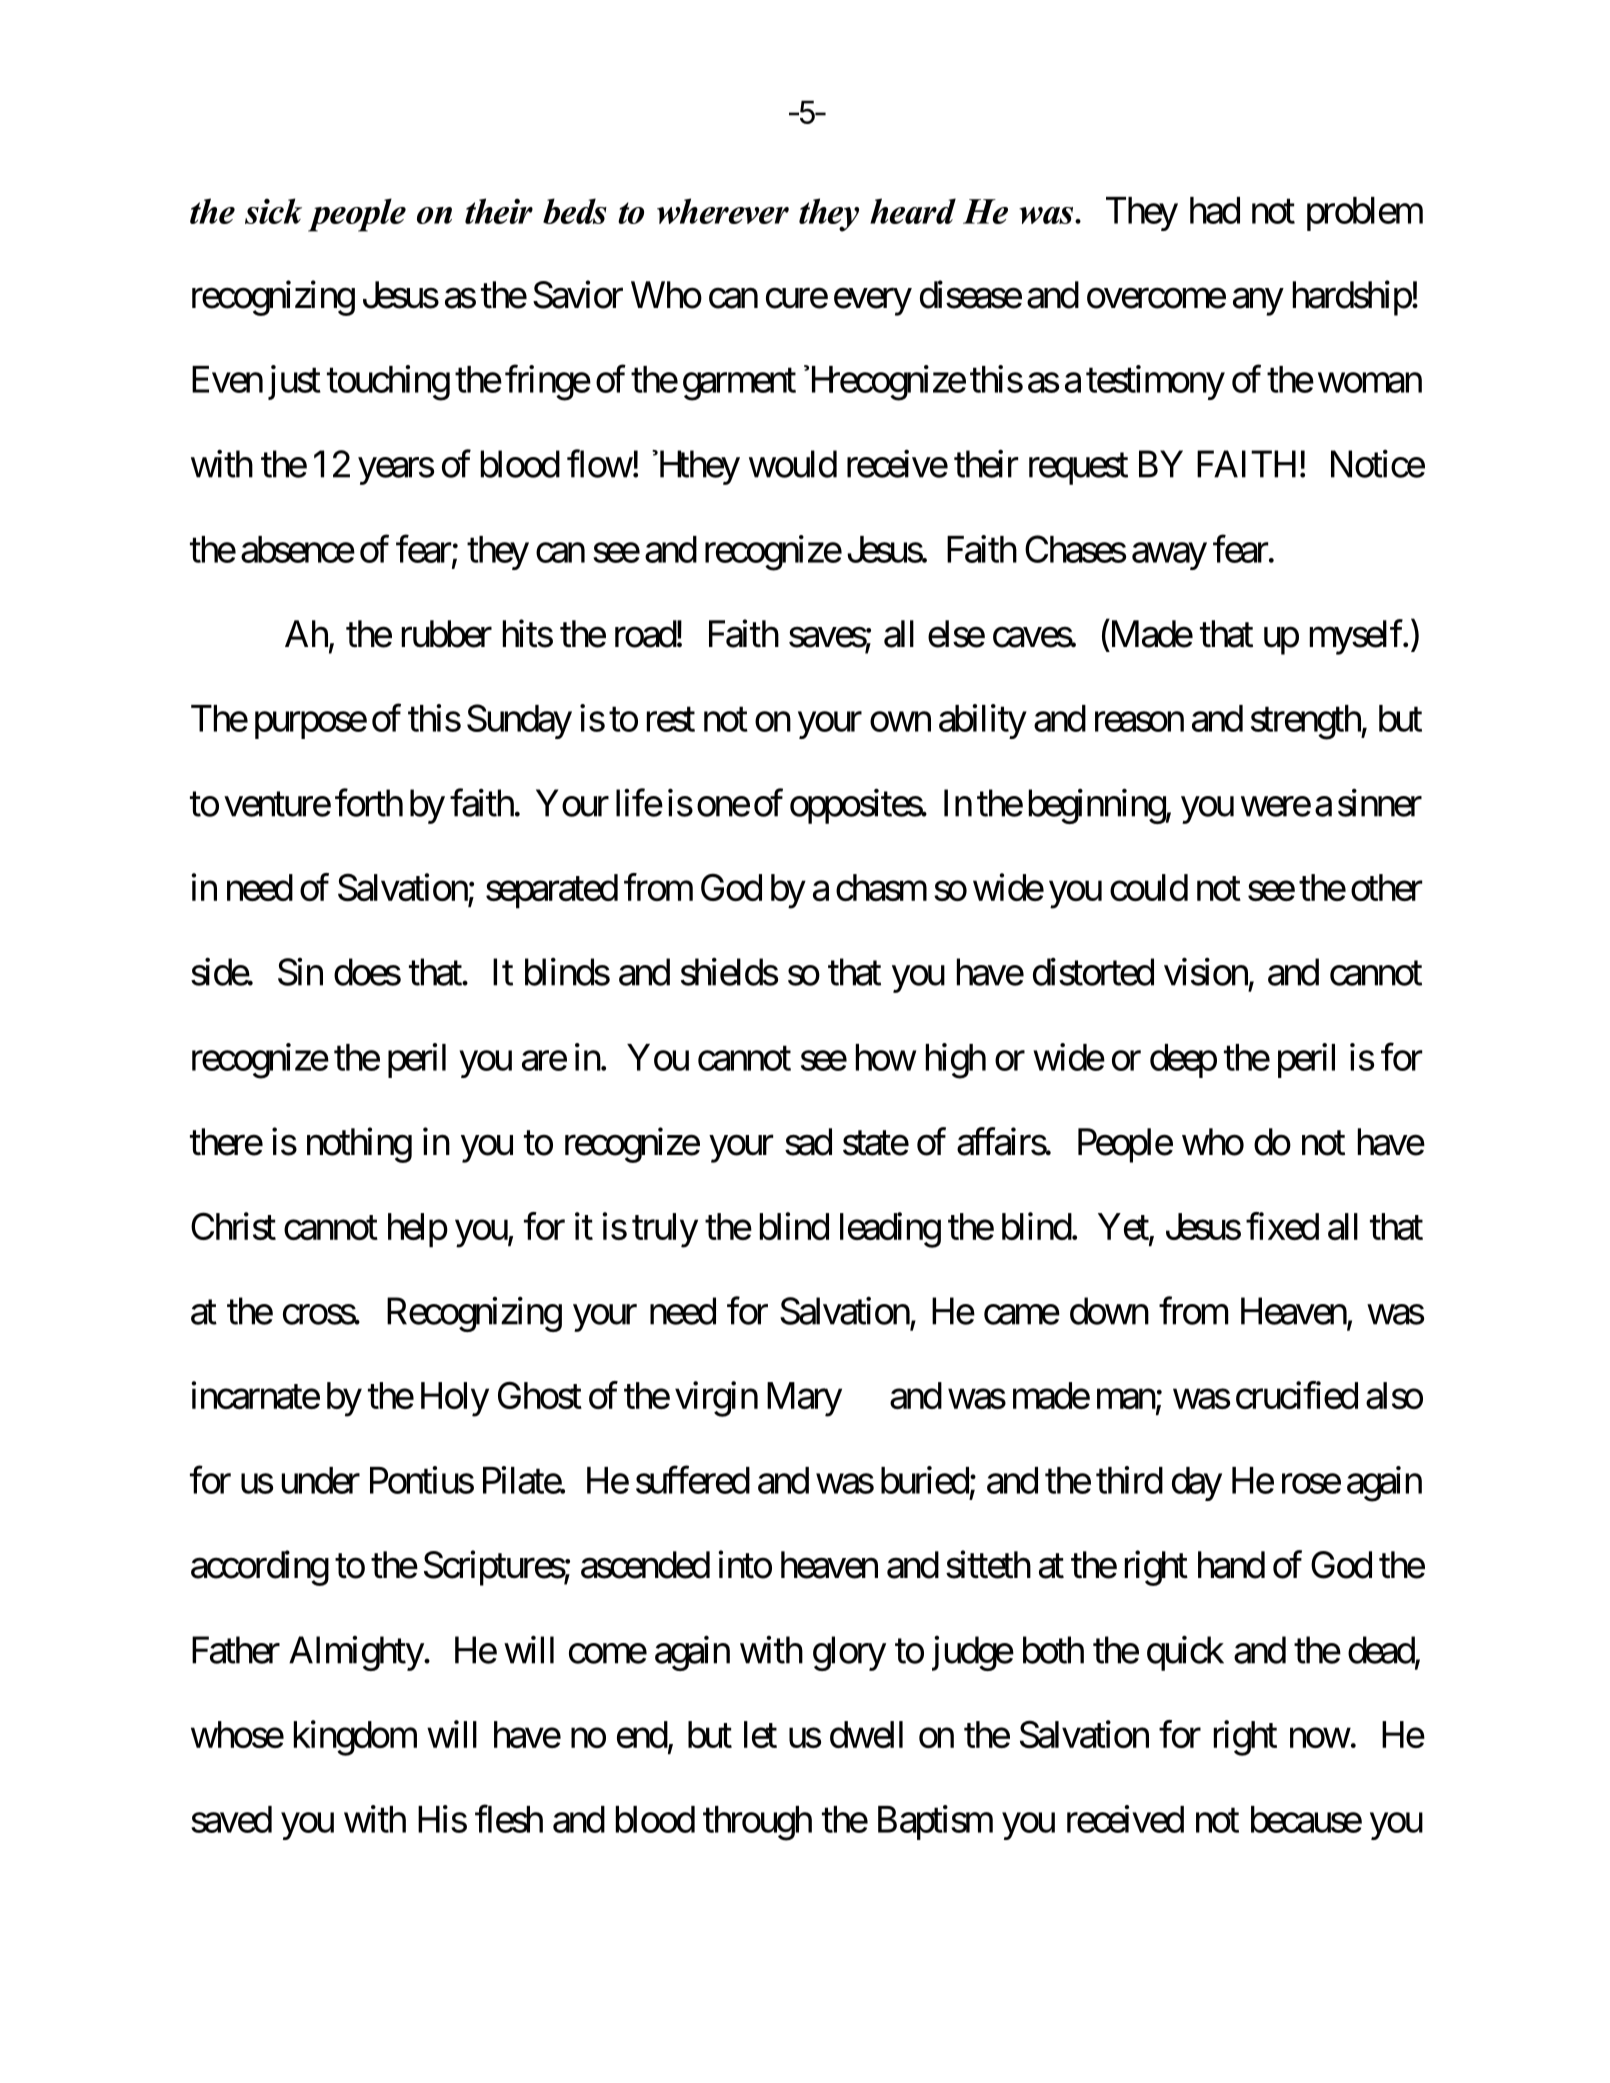 This image has width=1610, height=2083. What do you see at coordinates (369, 803) in the image?
I see `forth` at bounding box center [369, 803].
